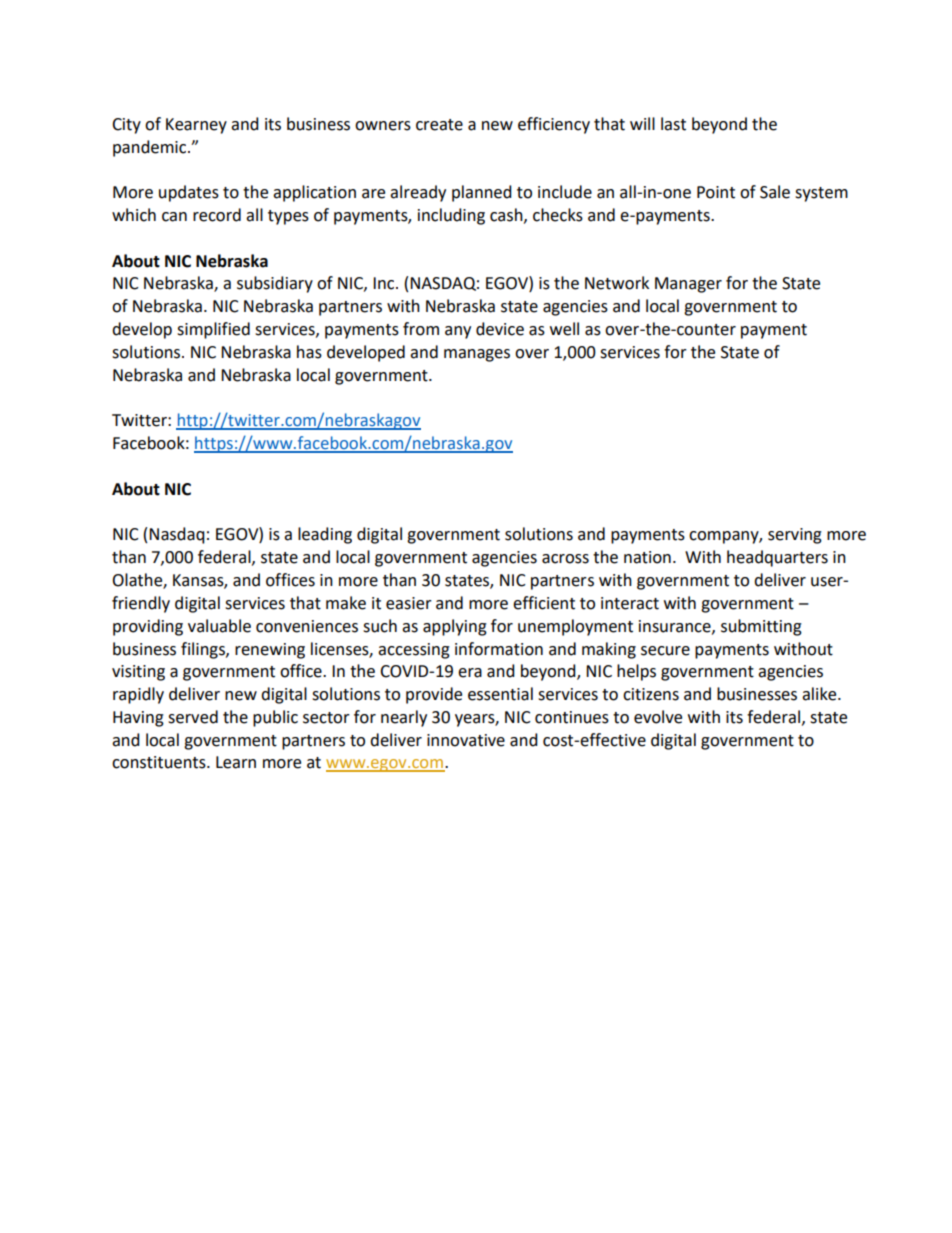  I want to click on manages, so click(477, 355).
